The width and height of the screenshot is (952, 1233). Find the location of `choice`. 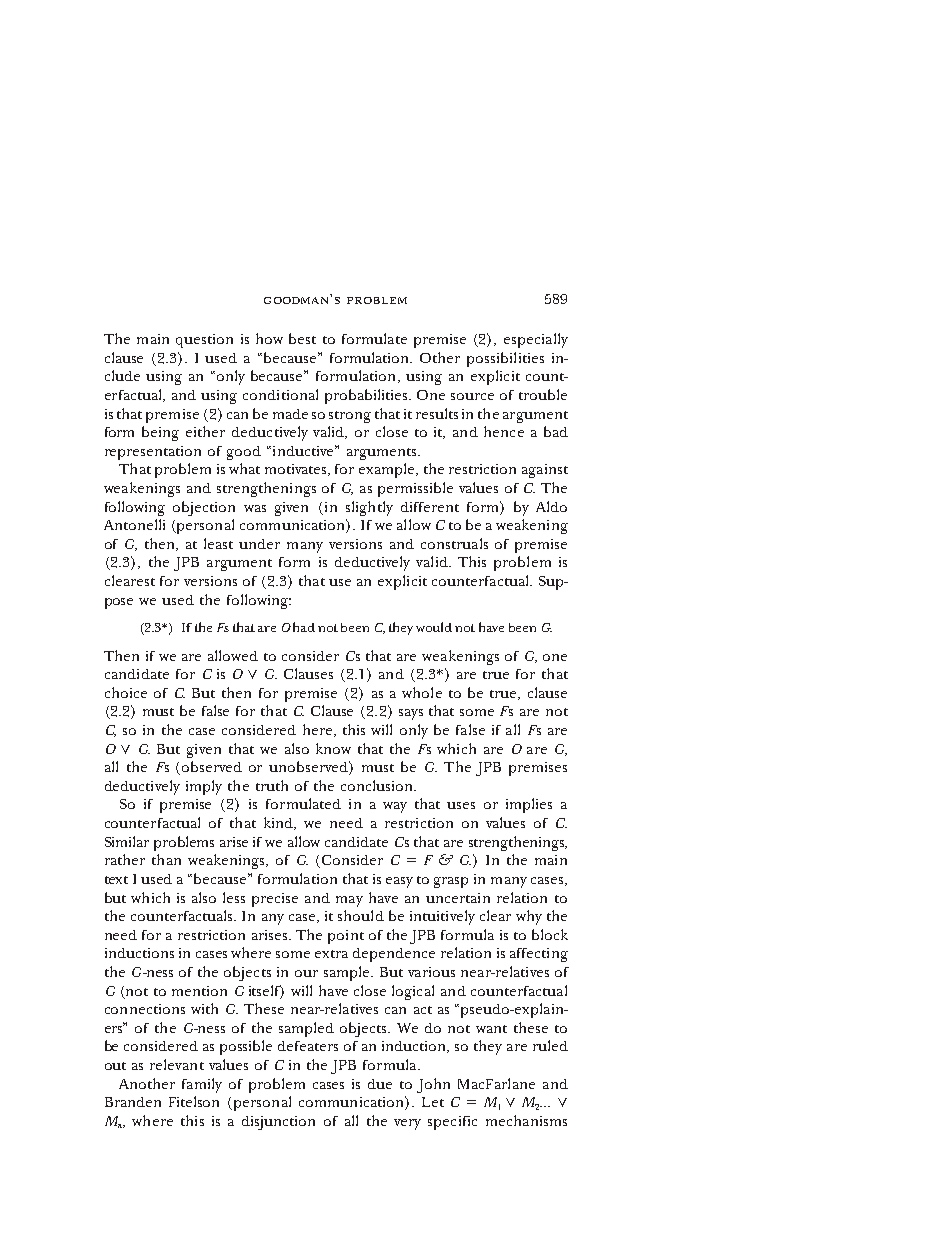

choice is located at coordinates (126, 692).
